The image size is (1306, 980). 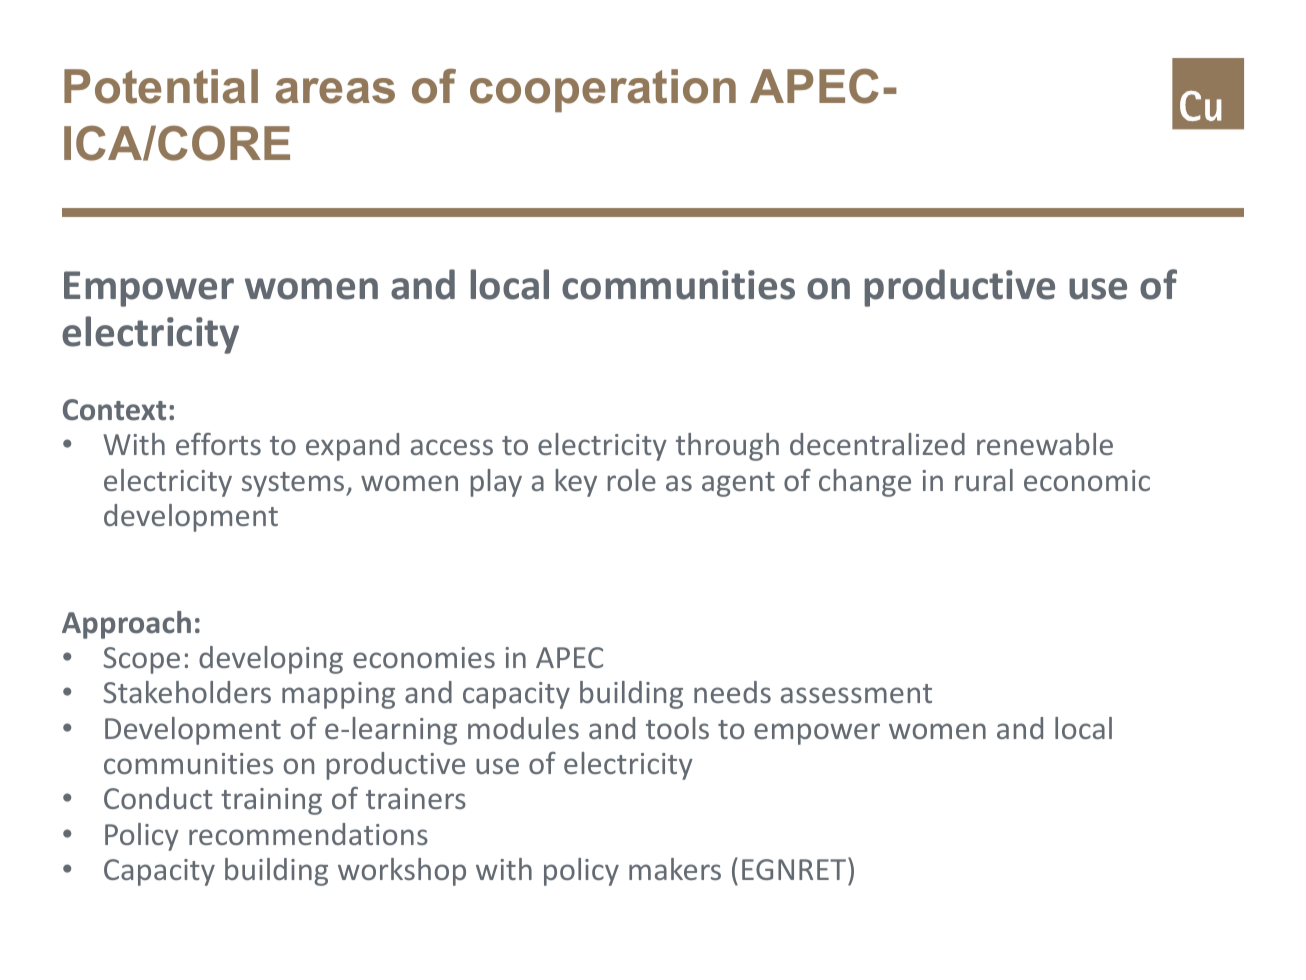 I want to click on cooperation, so click(x=603, y=90).
